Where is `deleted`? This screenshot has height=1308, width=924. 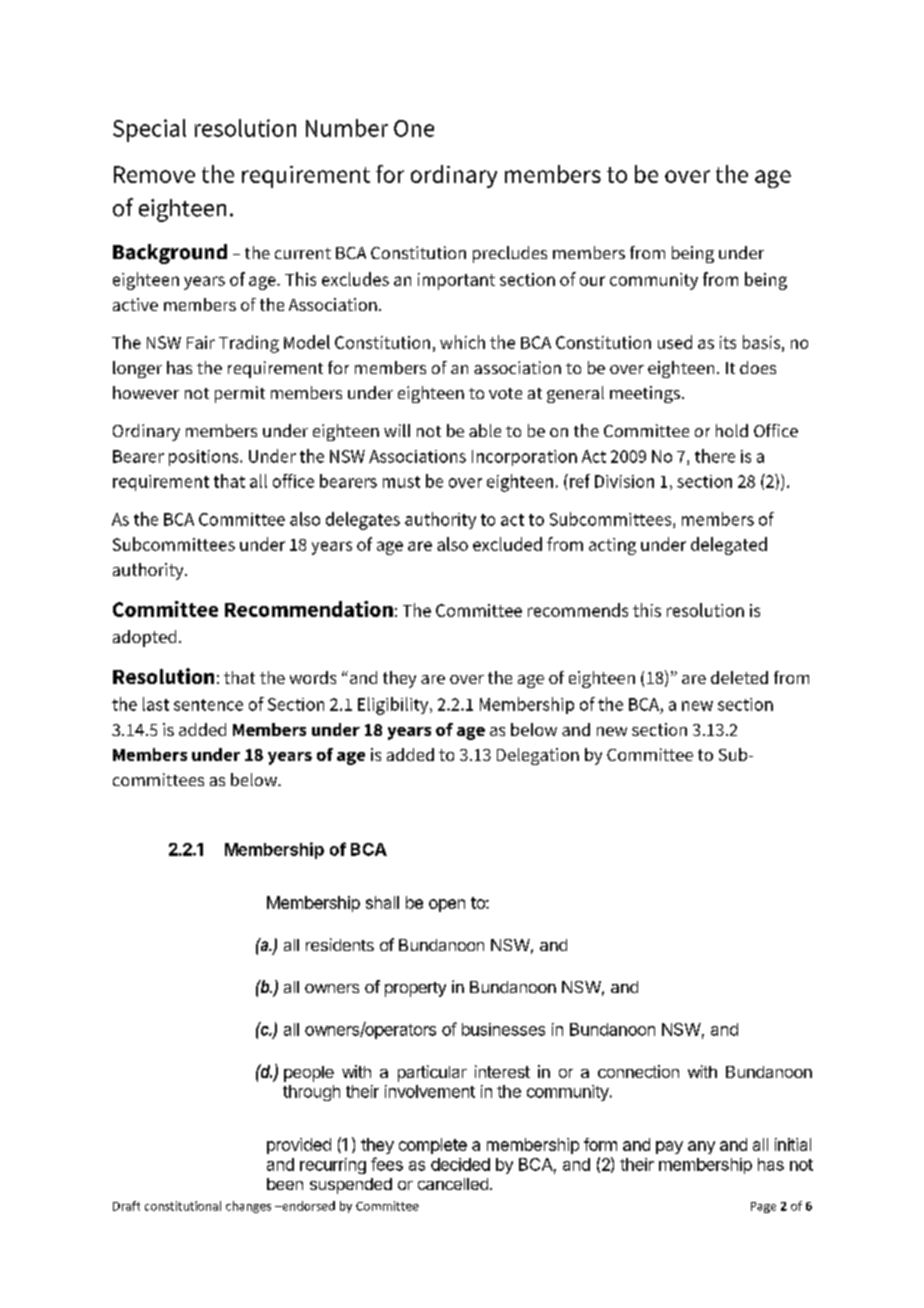
deleted is located at coordinates (739, 677).
